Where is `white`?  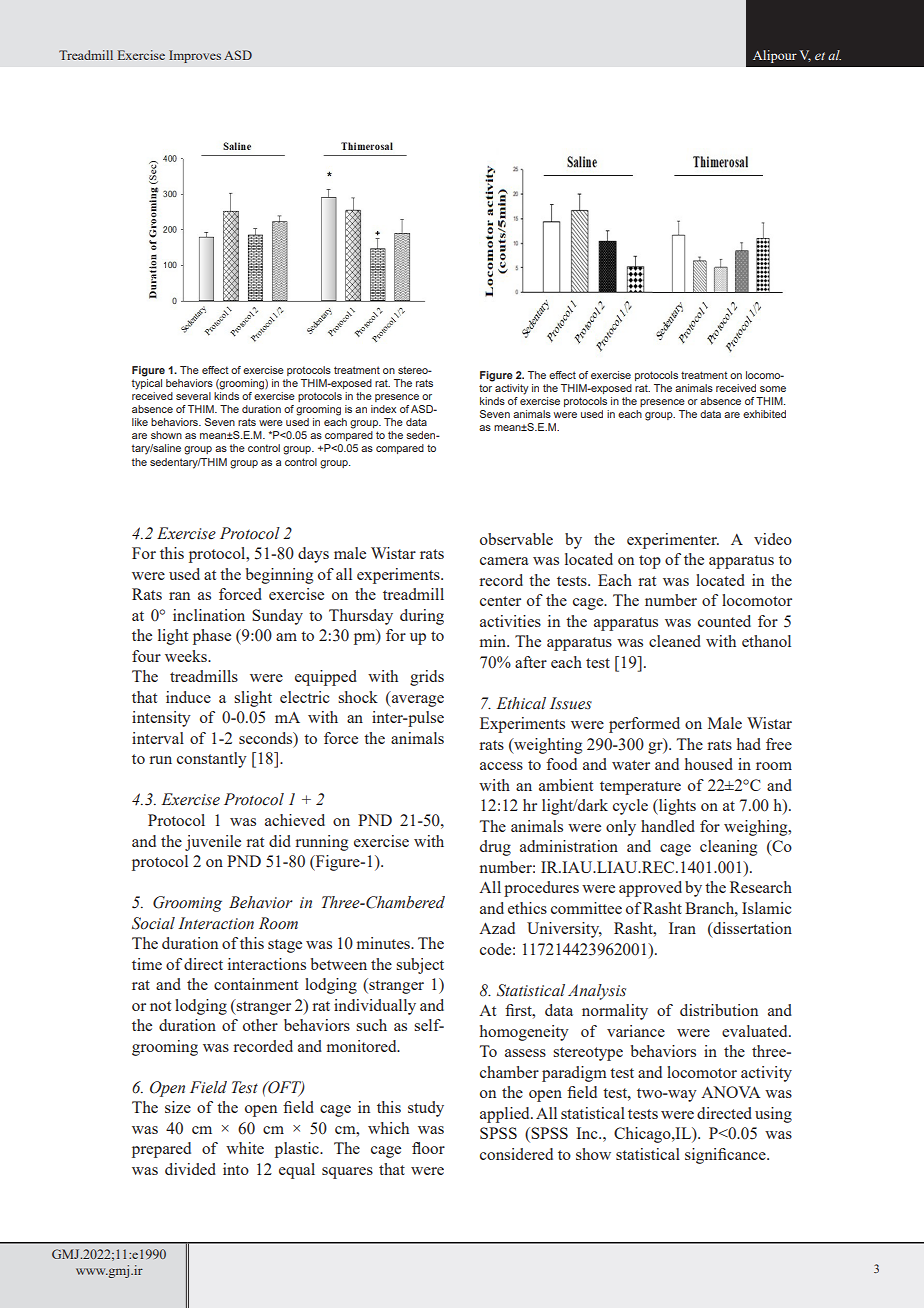 white is located at coordinates (245, 1148).
